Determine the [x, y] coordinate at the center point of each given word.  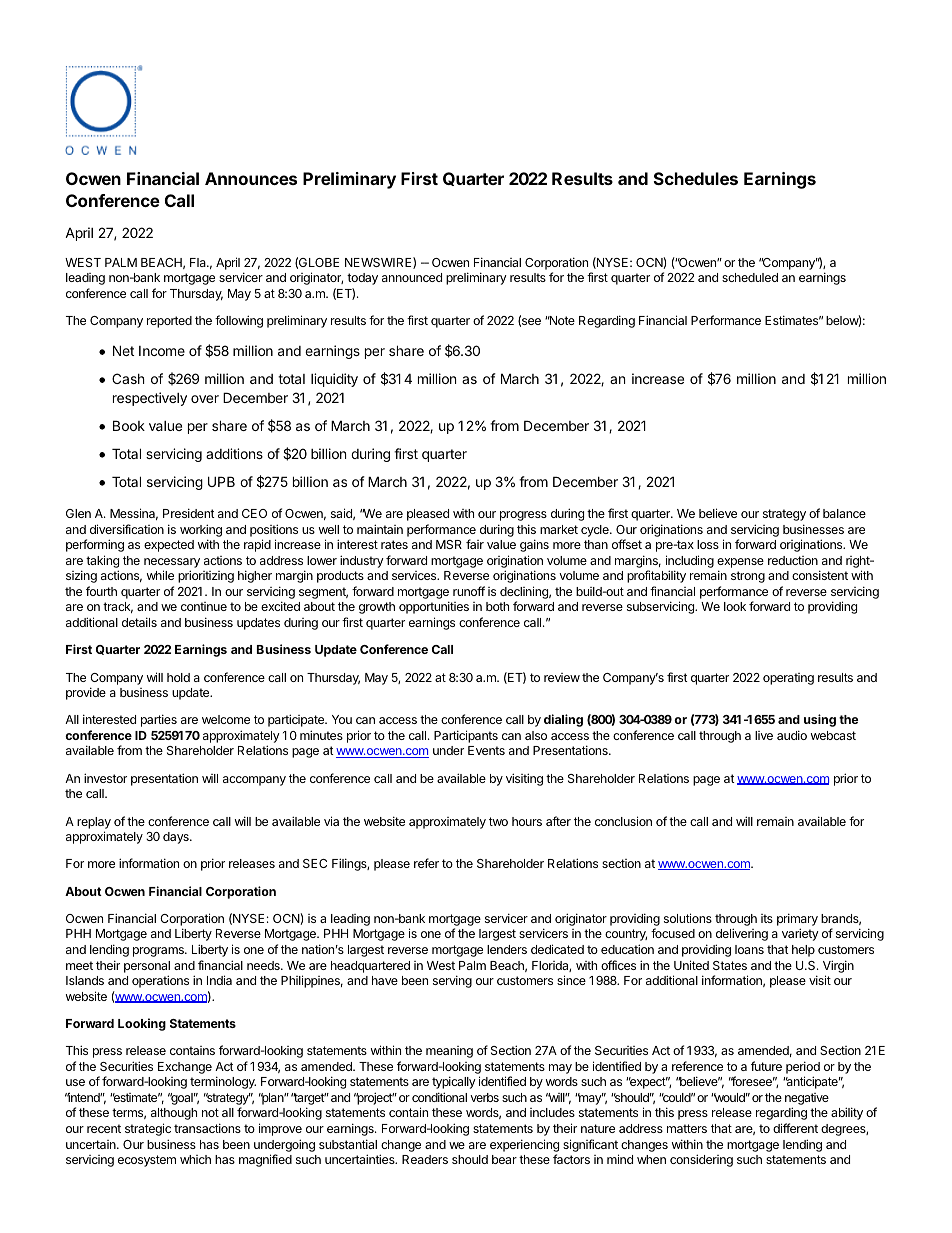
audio [792, 735]
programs [159, 952]
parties [159, 720]
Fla [199, 262]
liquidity [334, 380]
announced [412, 277]
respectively [150, 399]
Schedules [696, 178]
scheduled [750, 277]
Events [486, 750]
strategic [148, 1129]
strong [748, 577]
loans [749, 949]
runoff [469, 591]
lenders [507, 949]
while [160, 575]
